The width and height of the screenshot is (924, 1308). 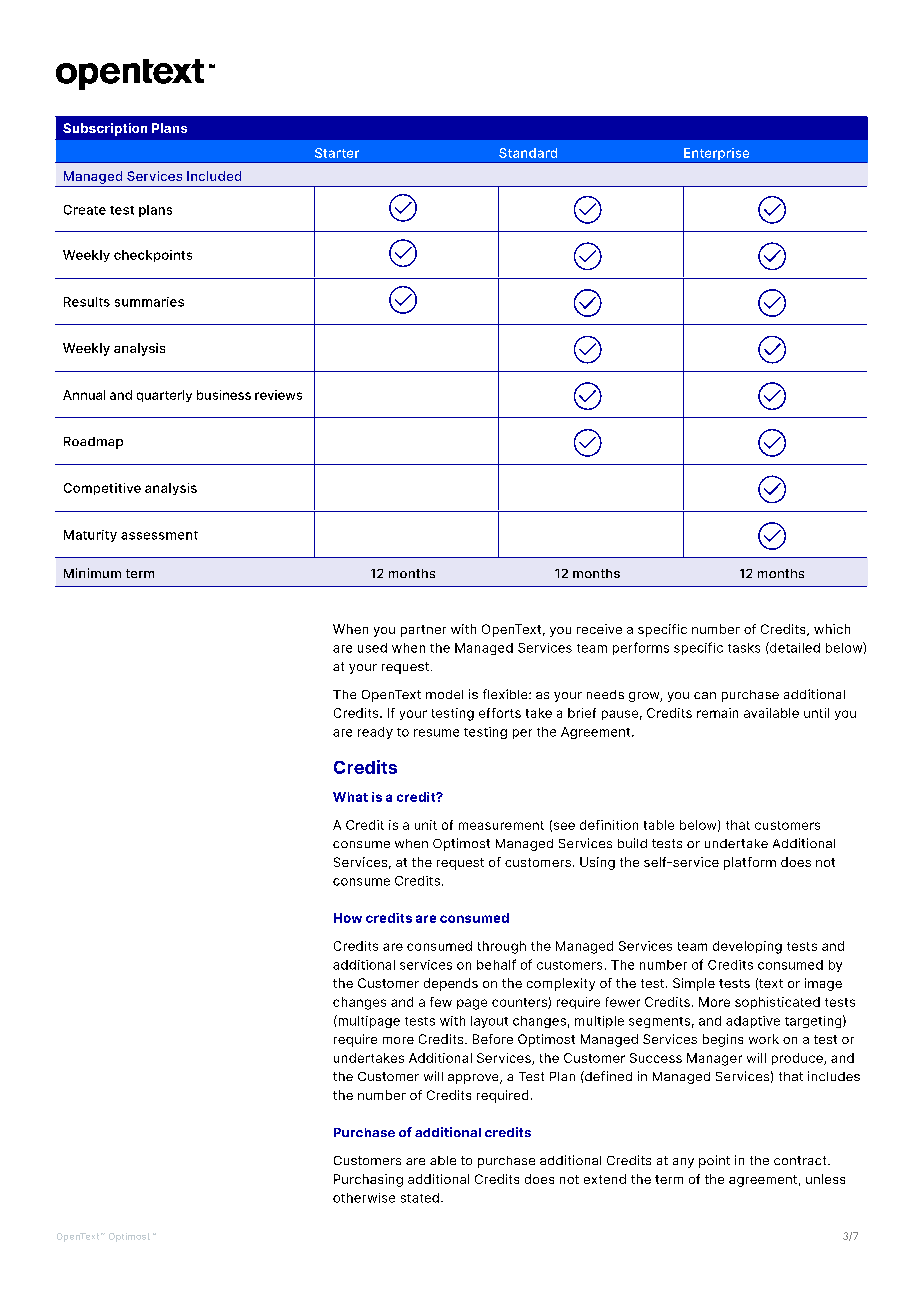 I want to click on contract, so click(x=801, y=1160).
